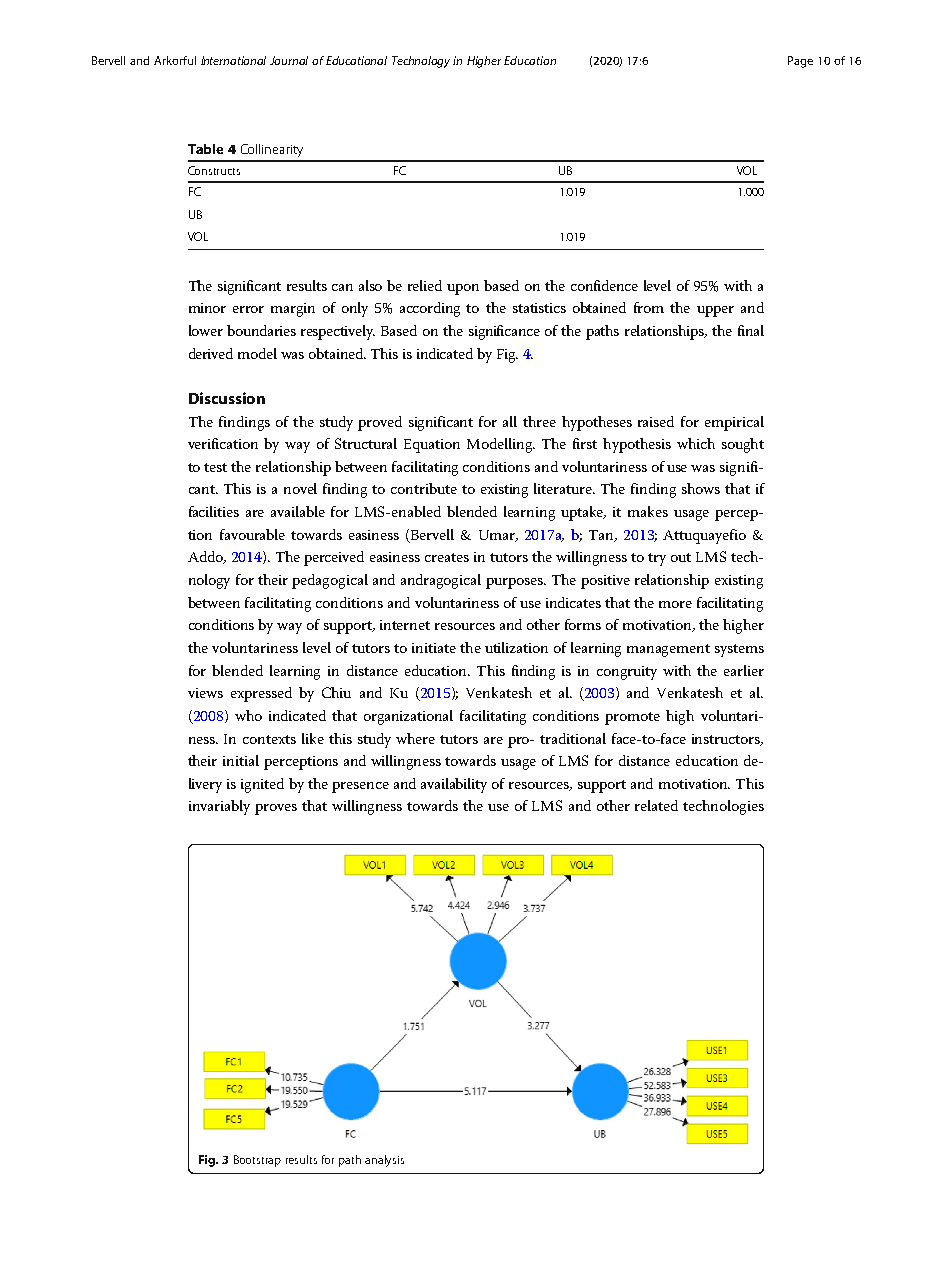 This document has width=952, height=1270. I want to click on Bootstrap, so click(257, 1161).
